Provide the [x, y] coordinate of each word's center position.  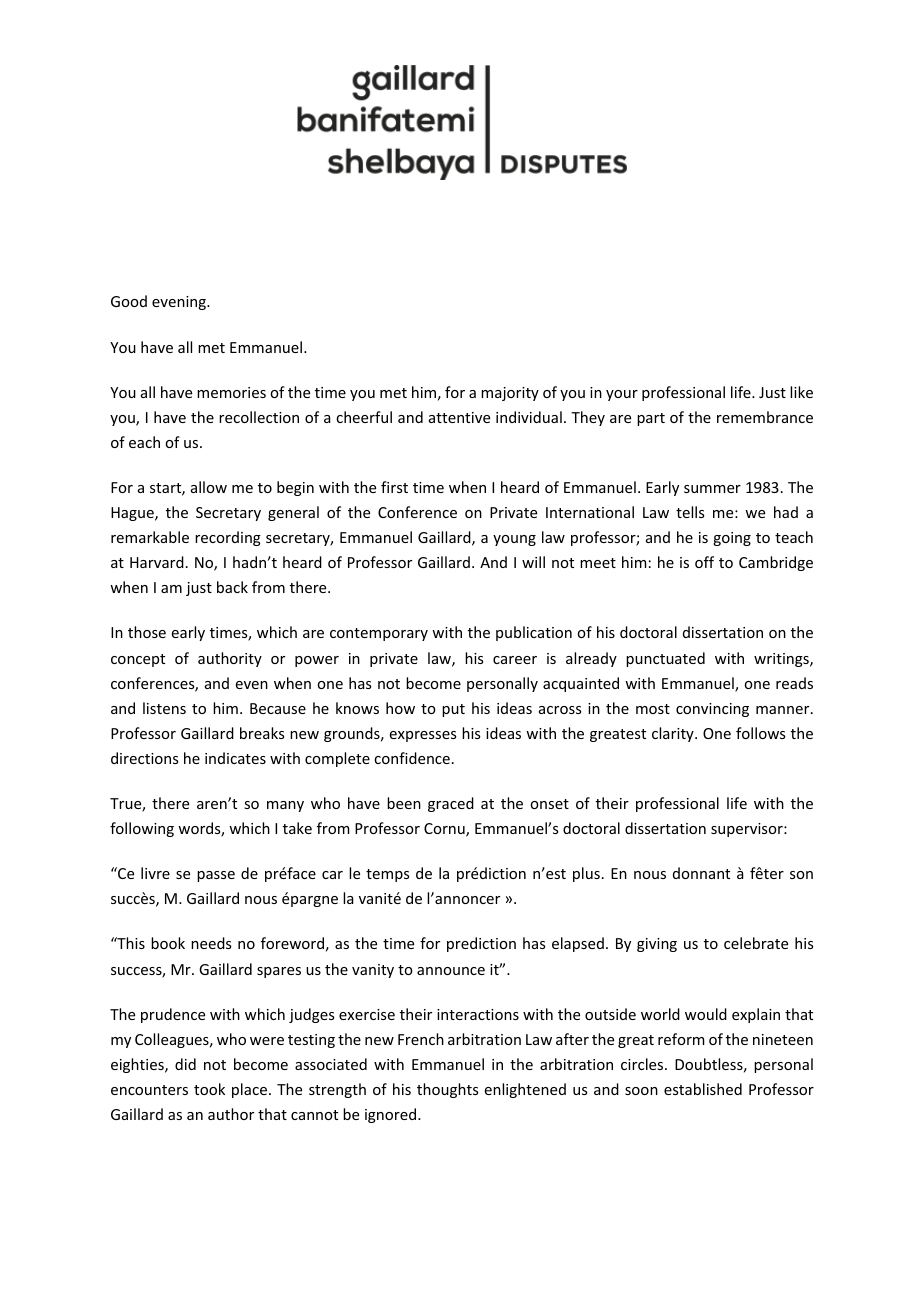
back [232, 587]
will [533, 562]
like [801, 392]
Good [129, 301]
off [704, 562]
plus [586, 874]
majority [510, 394]
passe [216, 876]
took [209, 1089]
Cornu [445, 830]
